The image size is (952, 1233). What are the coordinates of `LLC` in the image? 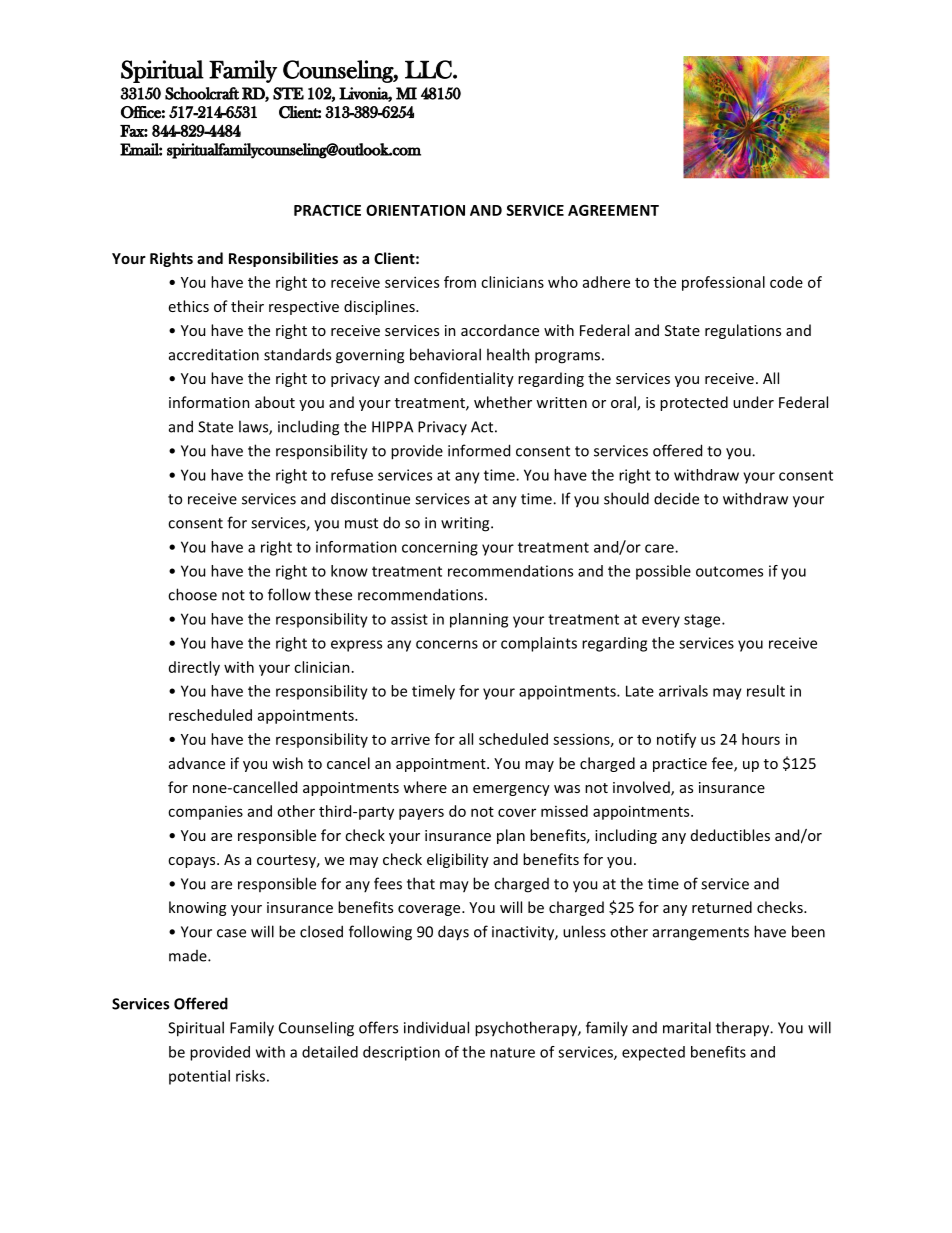 It's located at (429, 69).
